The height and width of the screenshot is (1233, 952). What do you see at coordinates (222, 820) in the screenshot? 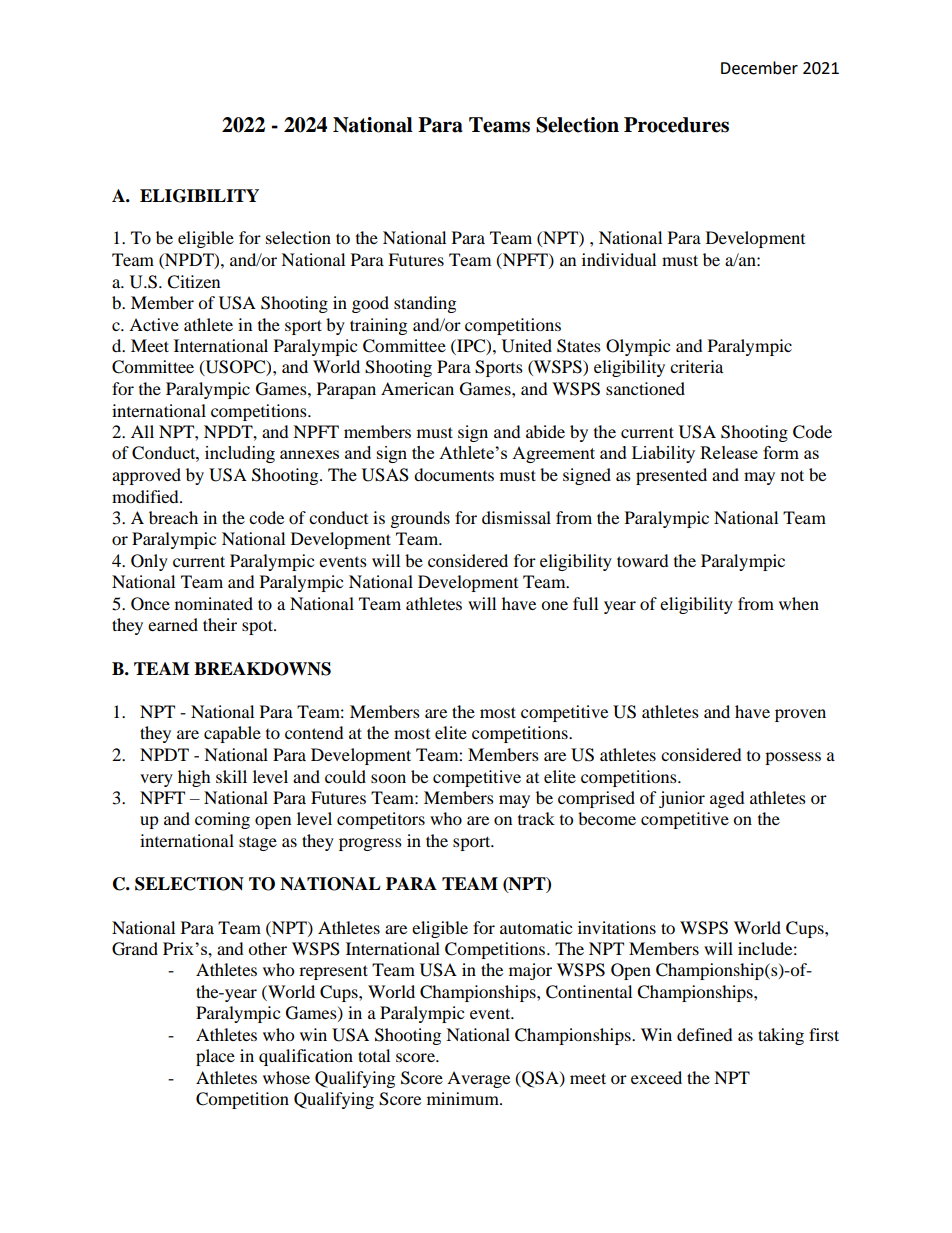
I see `coming` at bounding box center [222, 820].
